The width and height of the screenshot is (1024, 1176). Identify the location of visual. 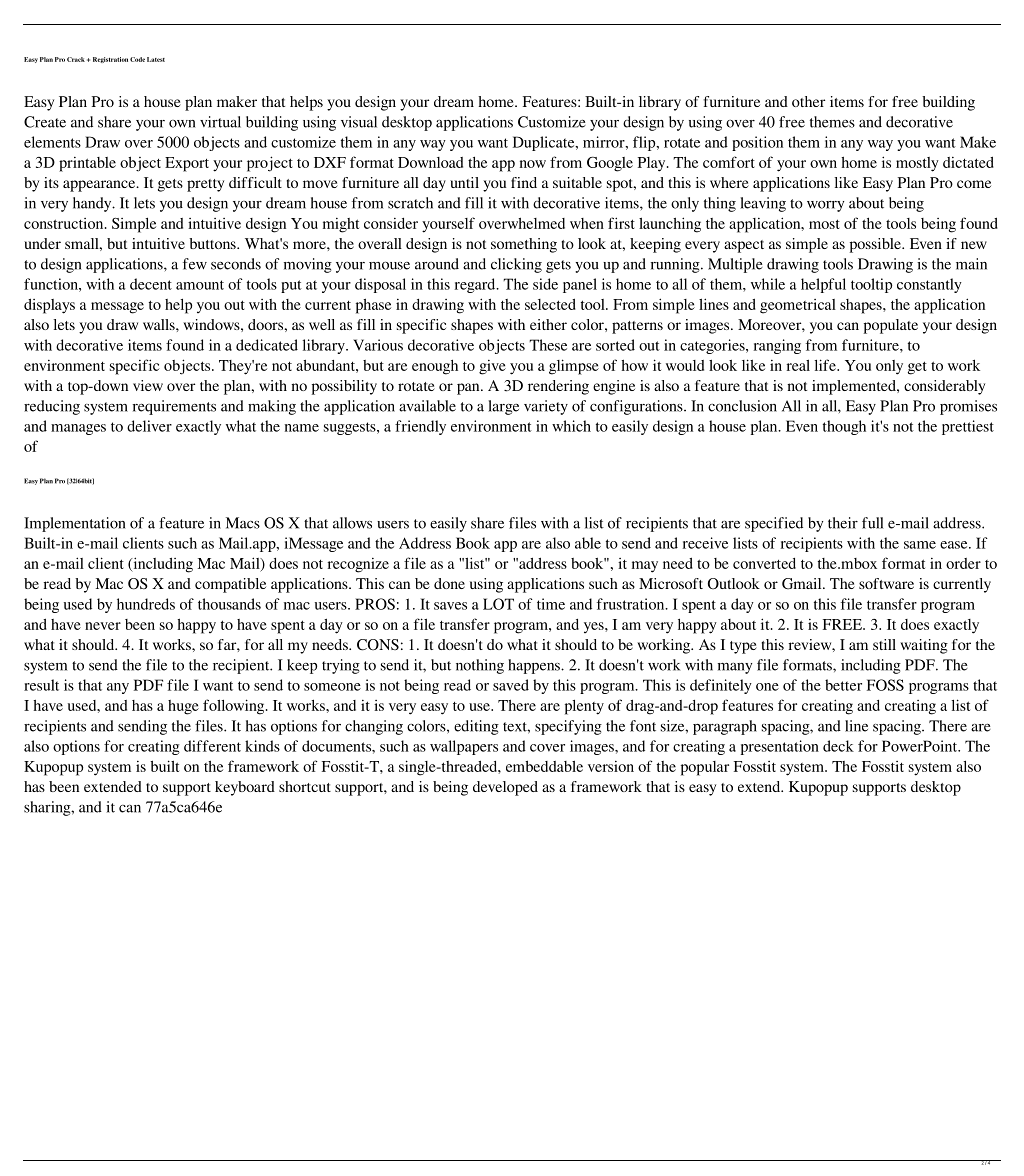
(359, 122).
